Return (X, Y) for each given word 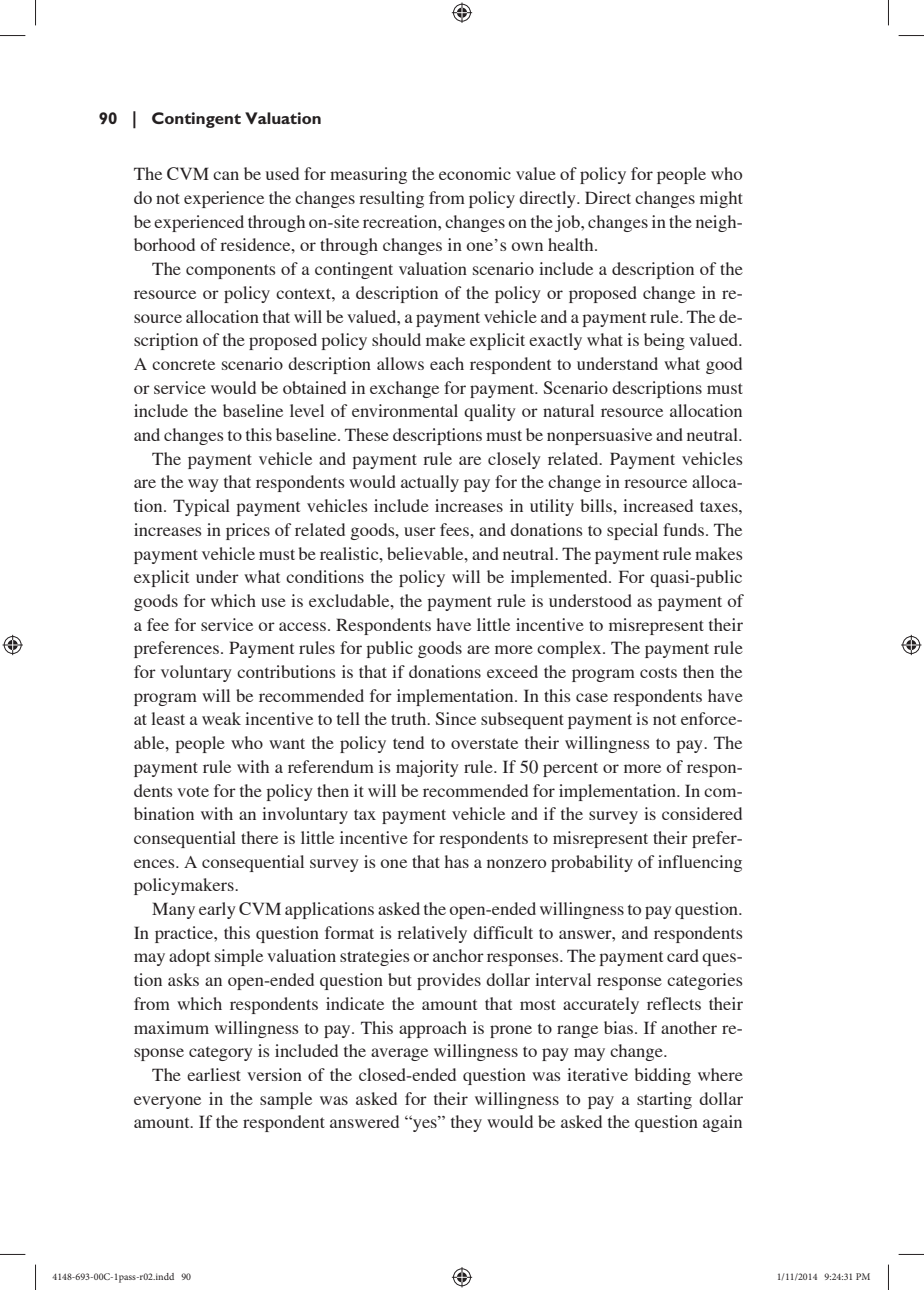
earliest (214, 1074)
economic (475, 173)
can (226, 175)
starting (664, 1100)
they (466, 1123)
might (721, 199)
